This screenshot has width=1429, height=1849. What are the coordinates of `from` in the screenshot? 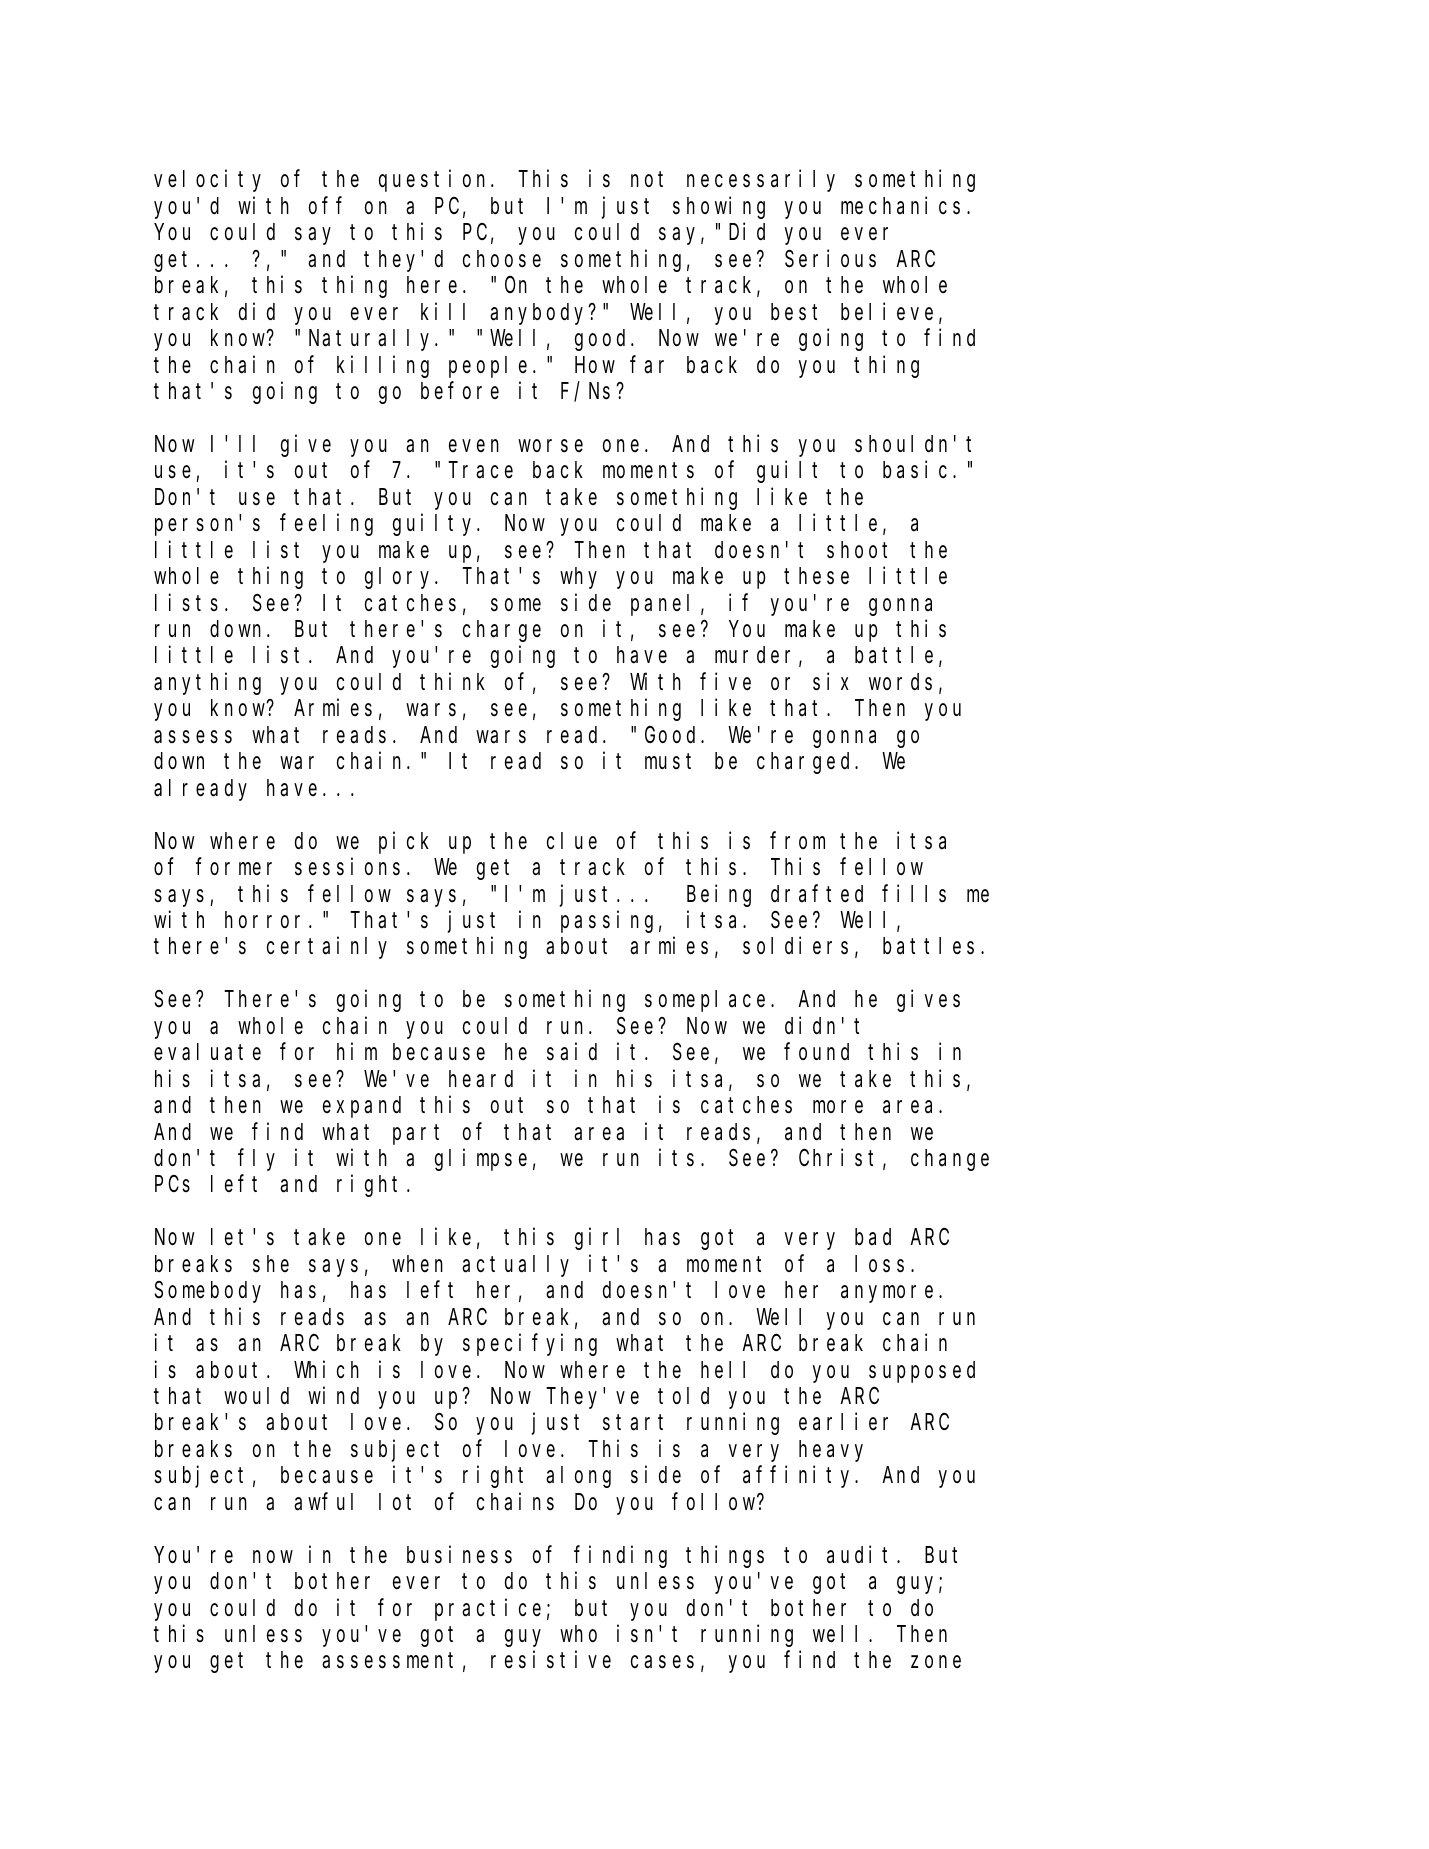 It's located at (797, 840).
